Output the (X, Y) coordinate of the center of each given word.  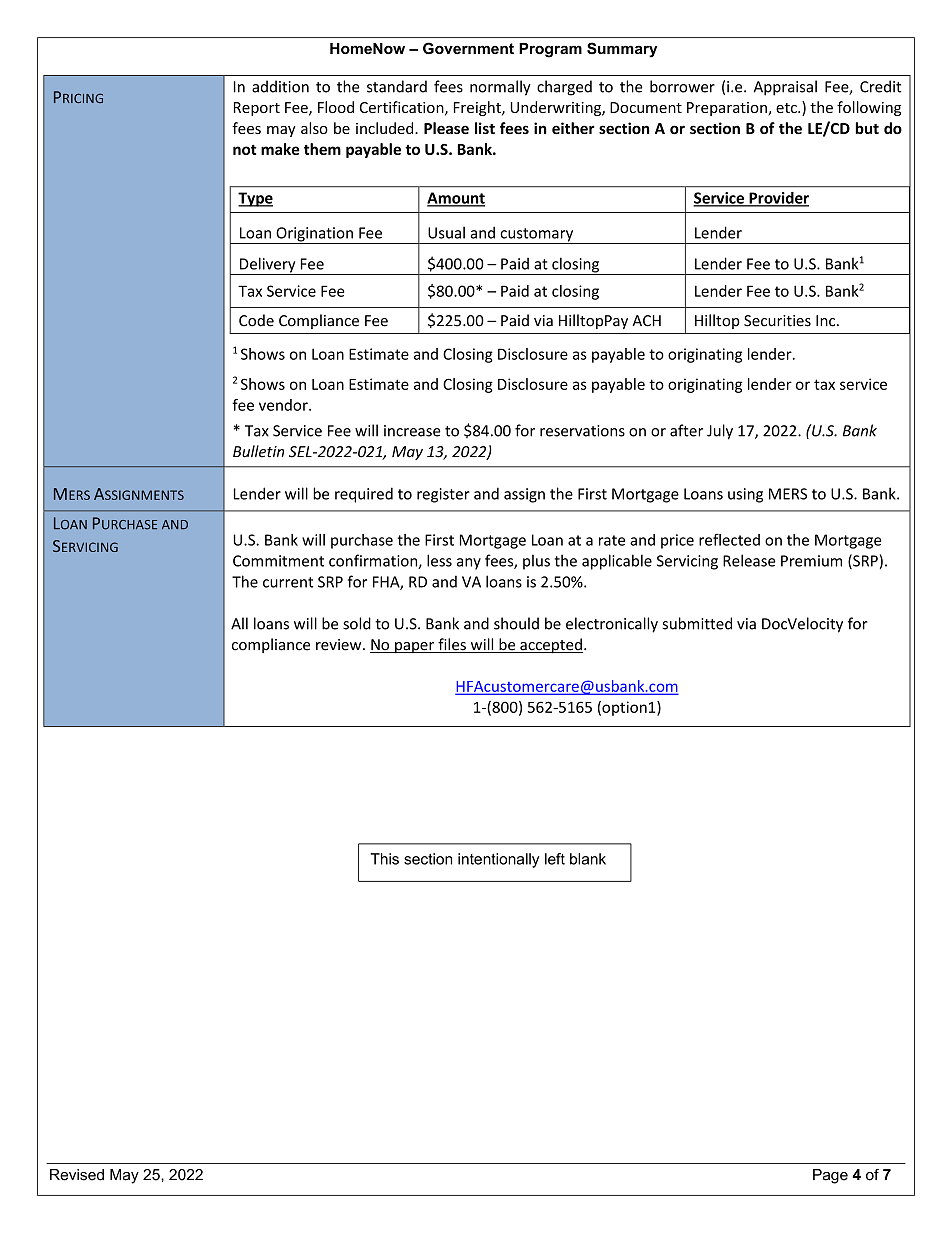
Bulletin (258, 451)
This (384, 859)
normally (500, 88)
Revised (77, 1175)
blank (588, 859)
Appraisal (785, 88)
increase (412, 431)
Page (830, 1176)
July (720, 432)
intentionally (498, 860)
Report (257, 109)
